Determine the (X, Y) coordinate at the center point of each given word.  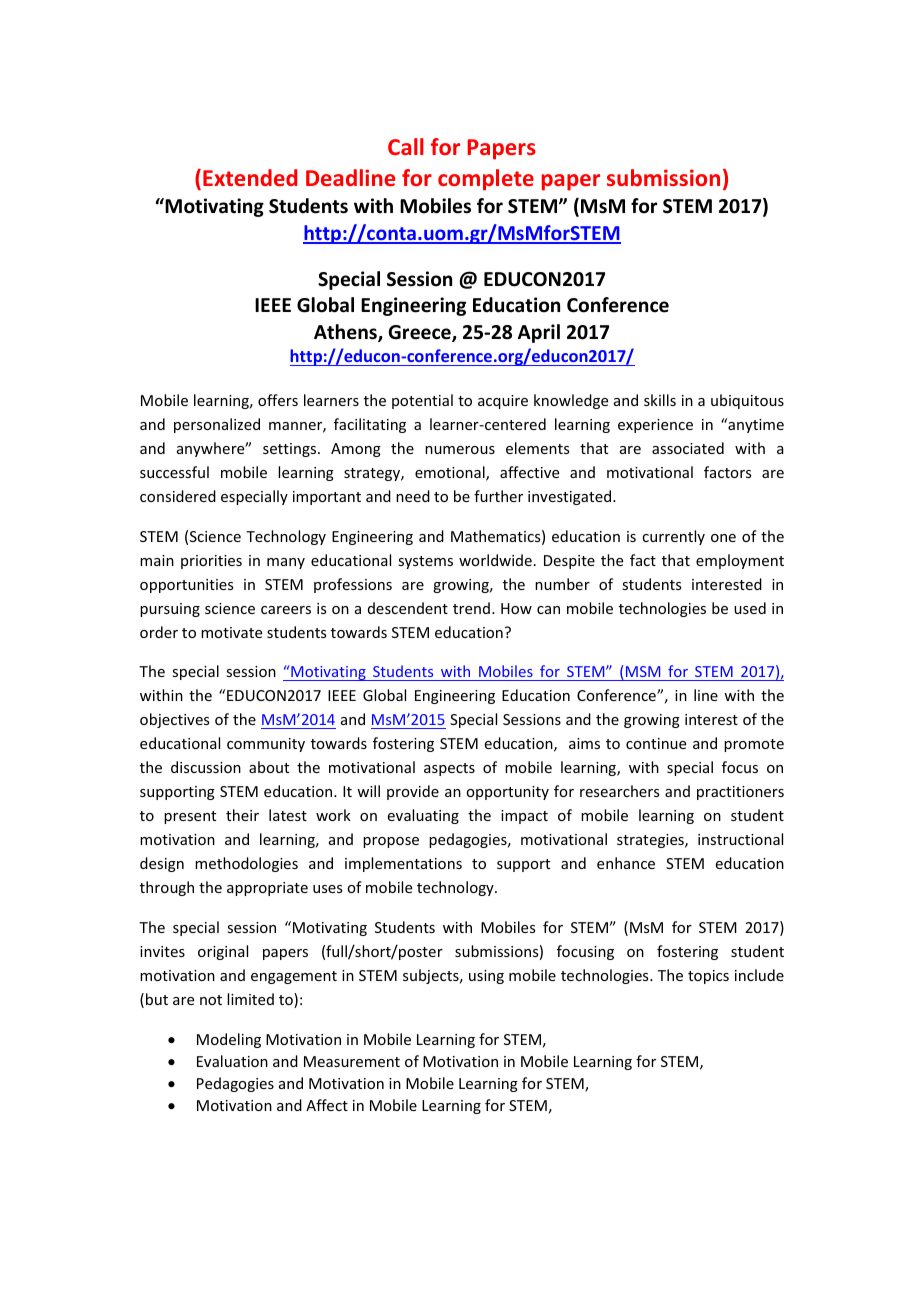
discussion (206, 767)
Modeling (229, 1040)
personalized (217, 425)
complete (486, 180)
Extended (250, 177)
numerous (460, 450)
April (539, 333)
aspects (449, 769)
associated (688, 448)
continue (656, 743)
